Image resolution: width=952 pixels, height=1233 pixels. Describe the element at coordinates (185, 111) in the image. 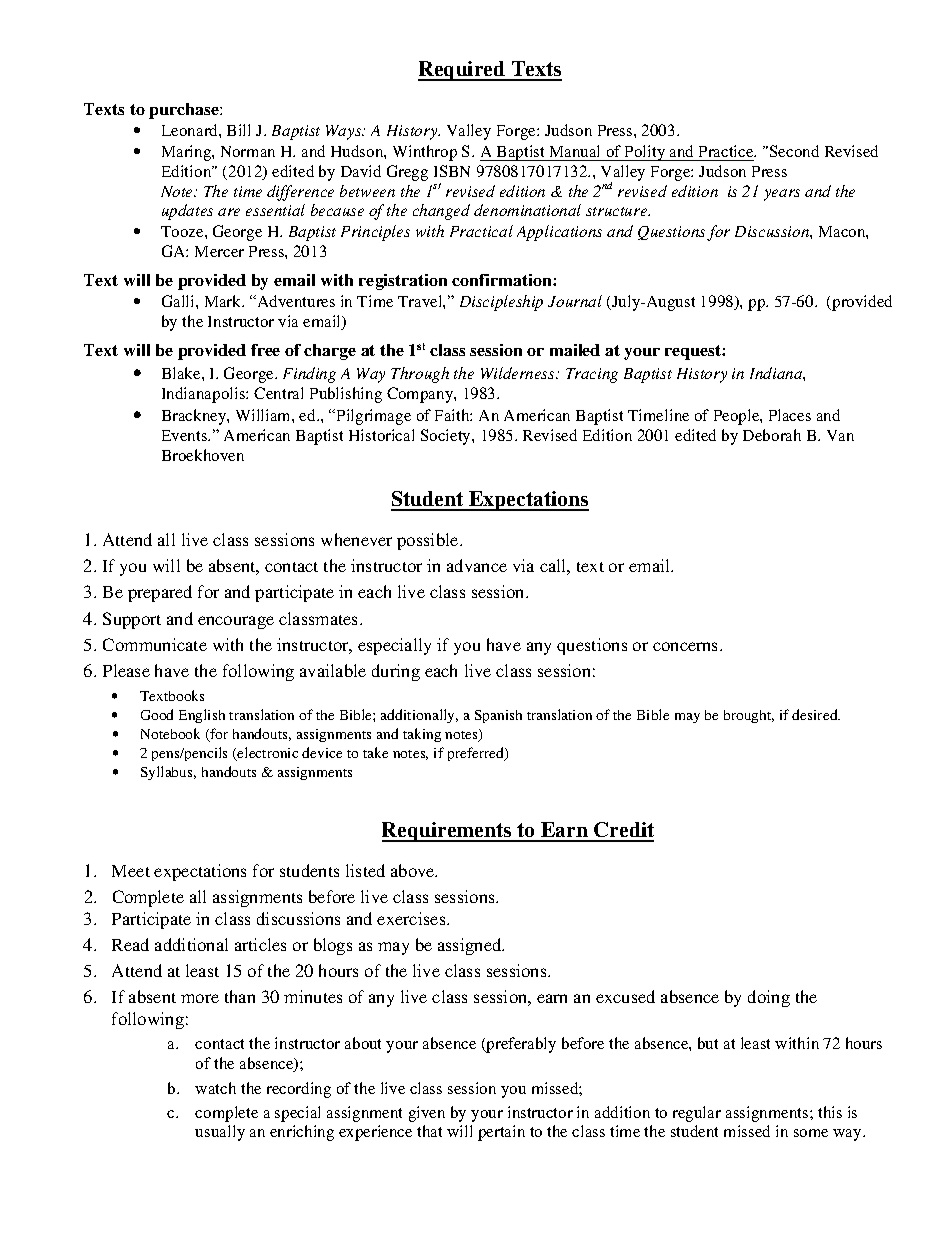

I see `purchase` at that location.
